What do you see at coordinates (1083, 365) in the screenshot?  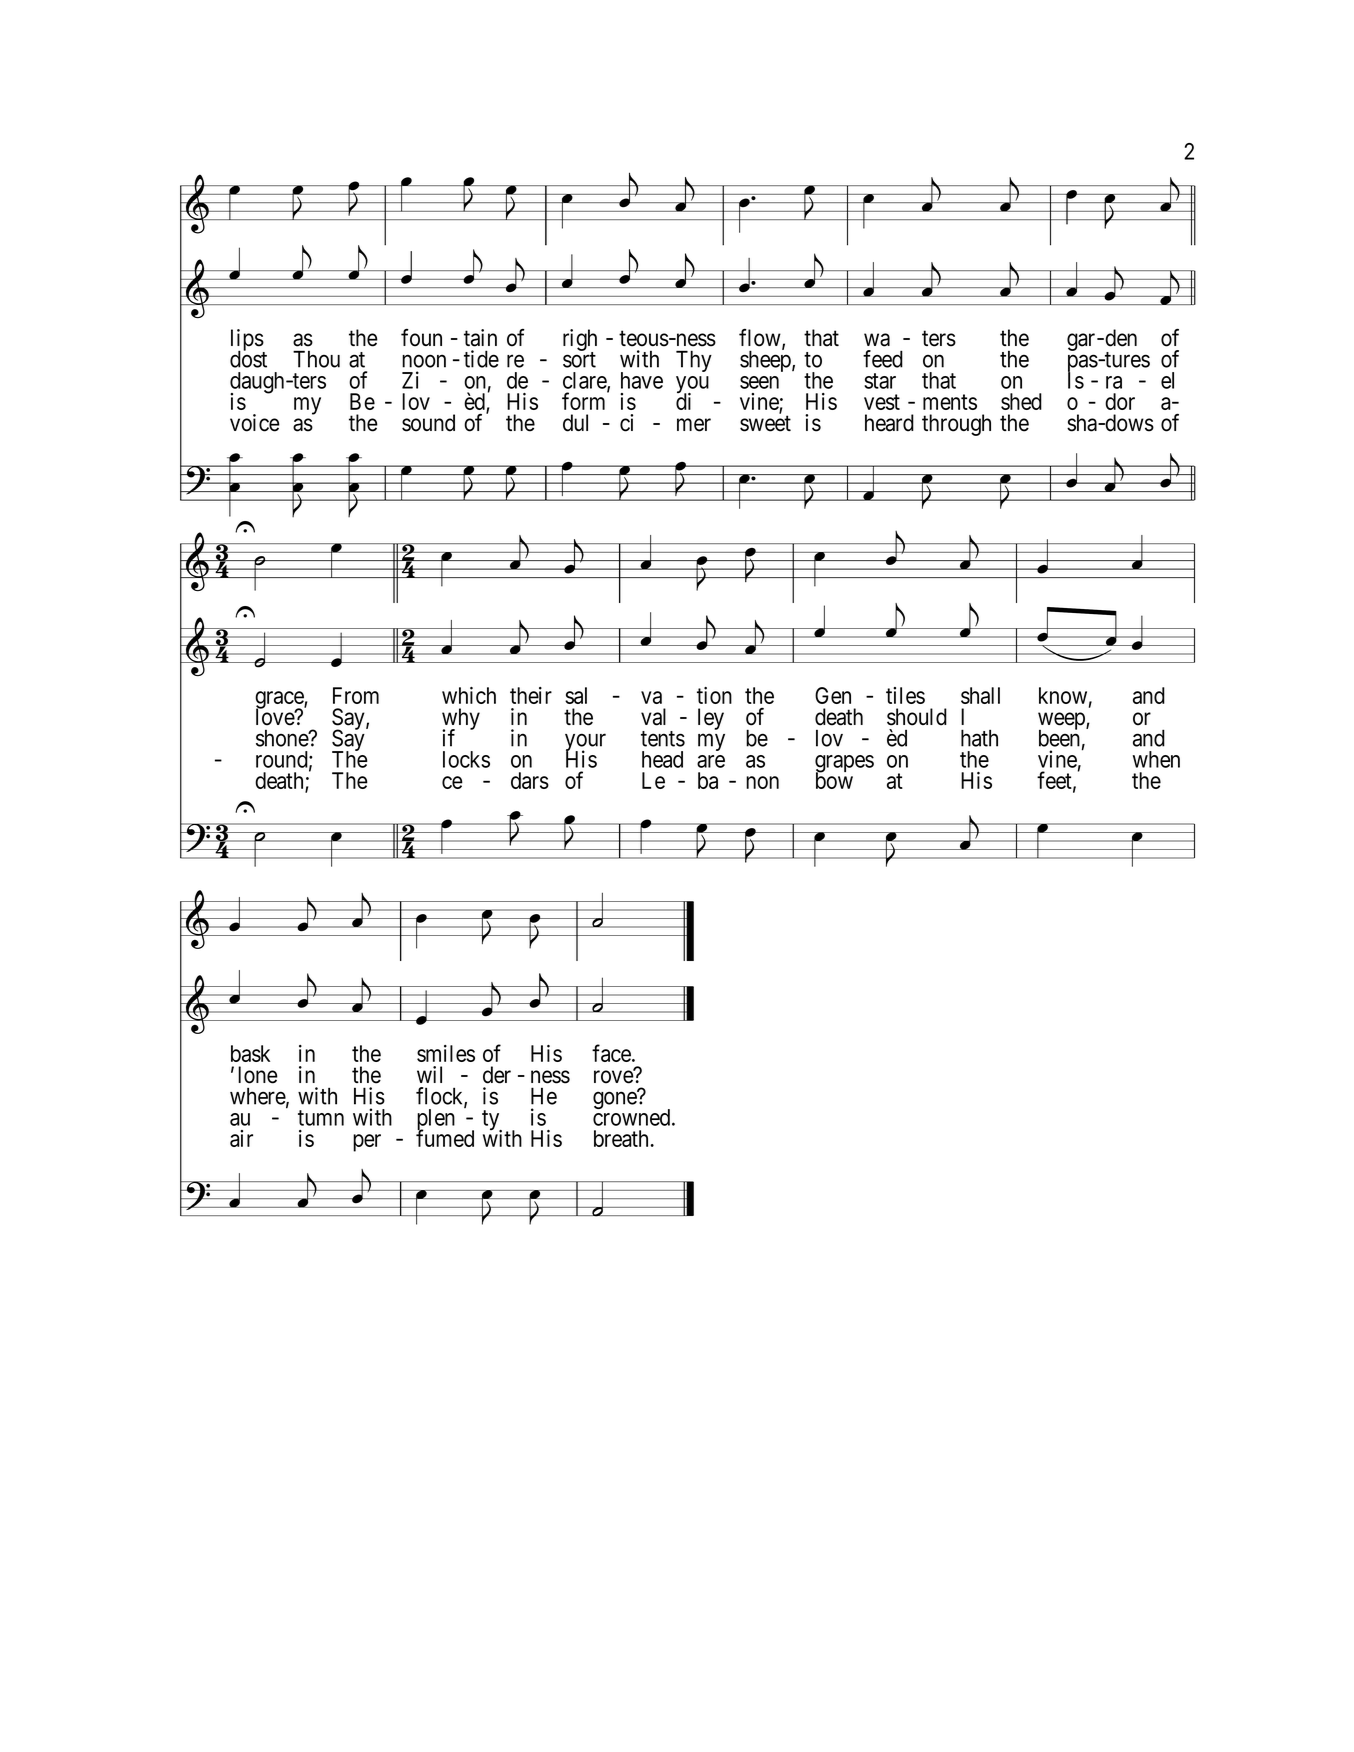 I see `pas` at bounding box center [1083, 365].
